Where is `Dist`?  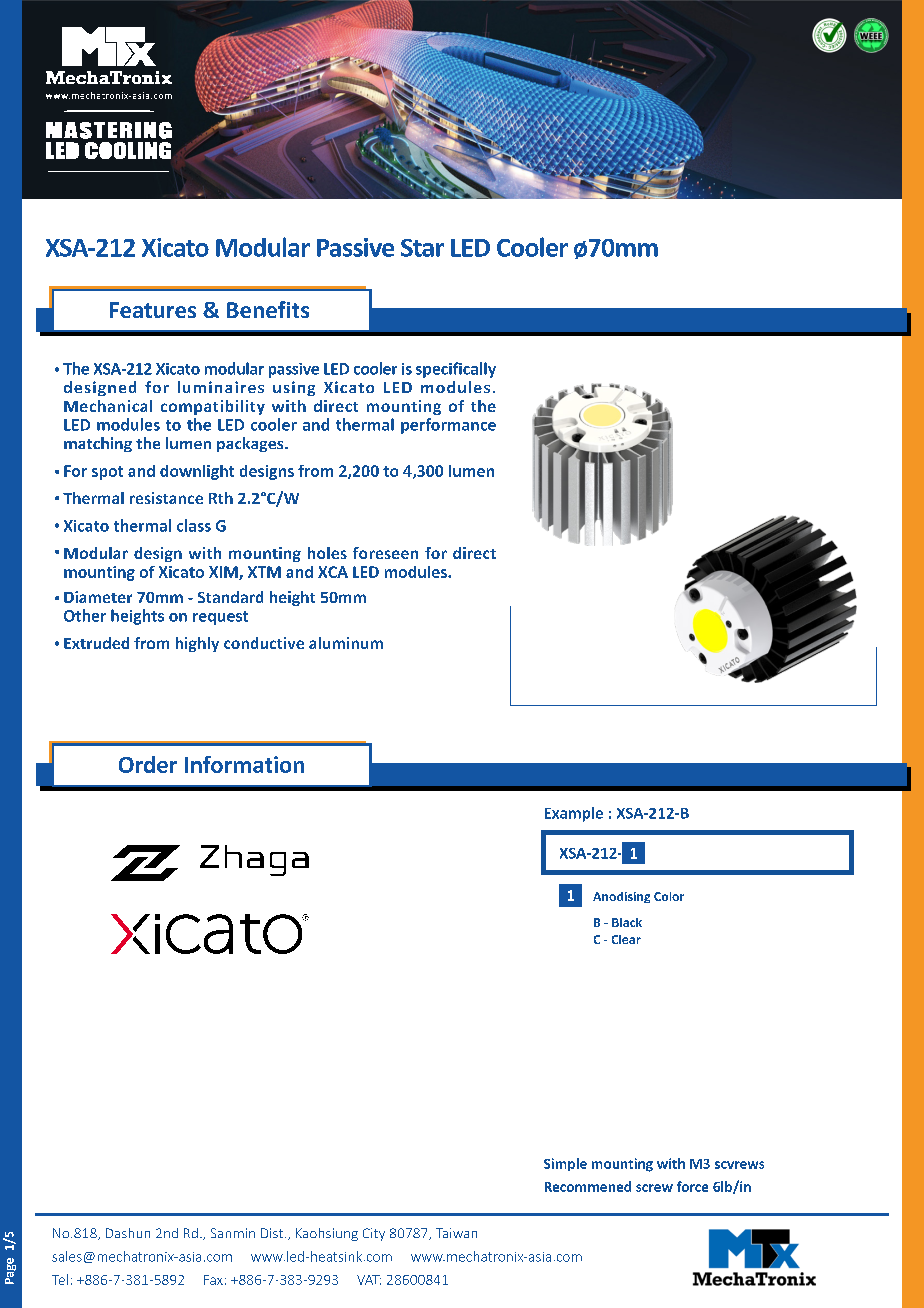 Dist is located at coordinates (272, 1233).
